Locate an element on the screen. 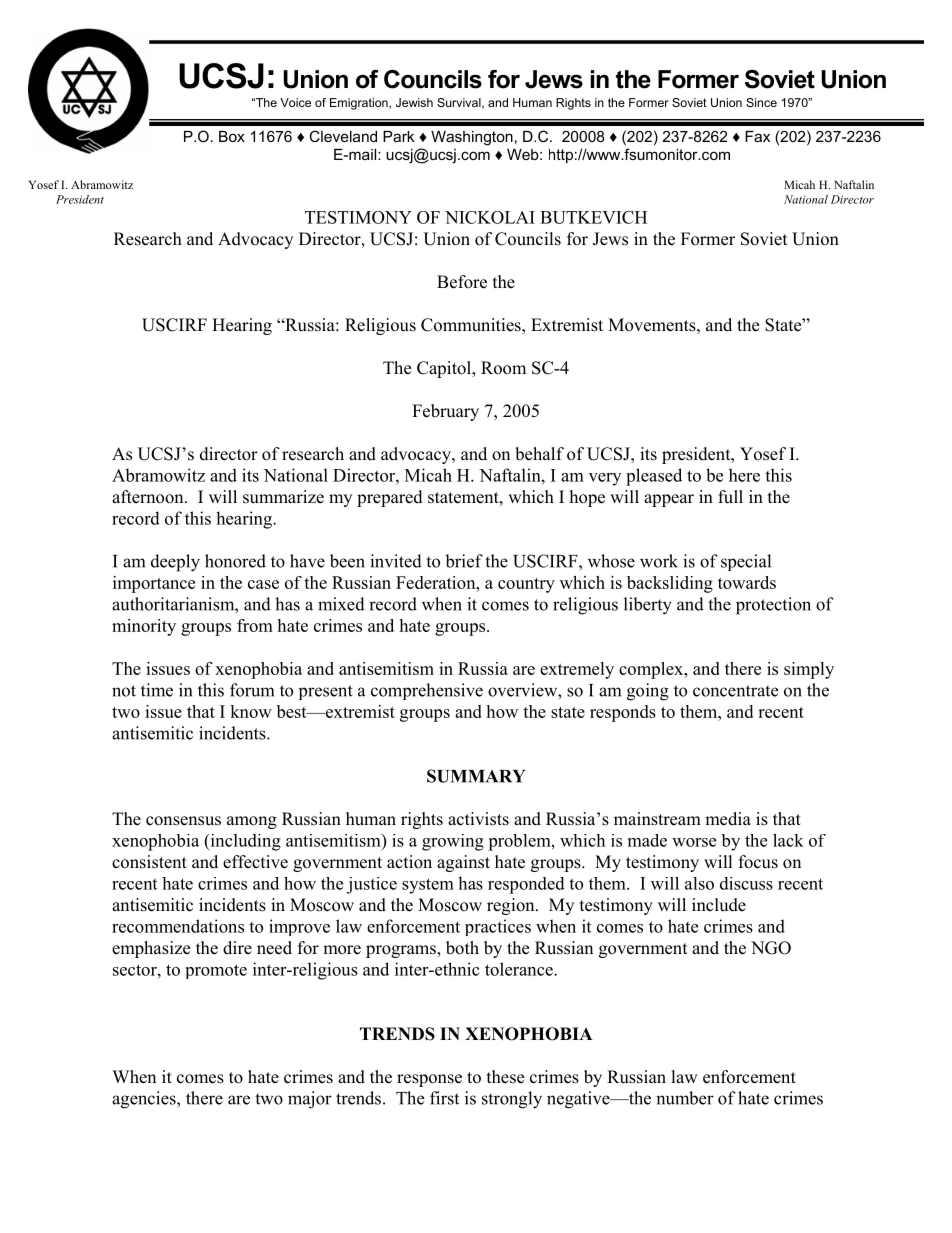 This screenshot has height=1233, width=952. importance is located at coordinates (154, 584).
